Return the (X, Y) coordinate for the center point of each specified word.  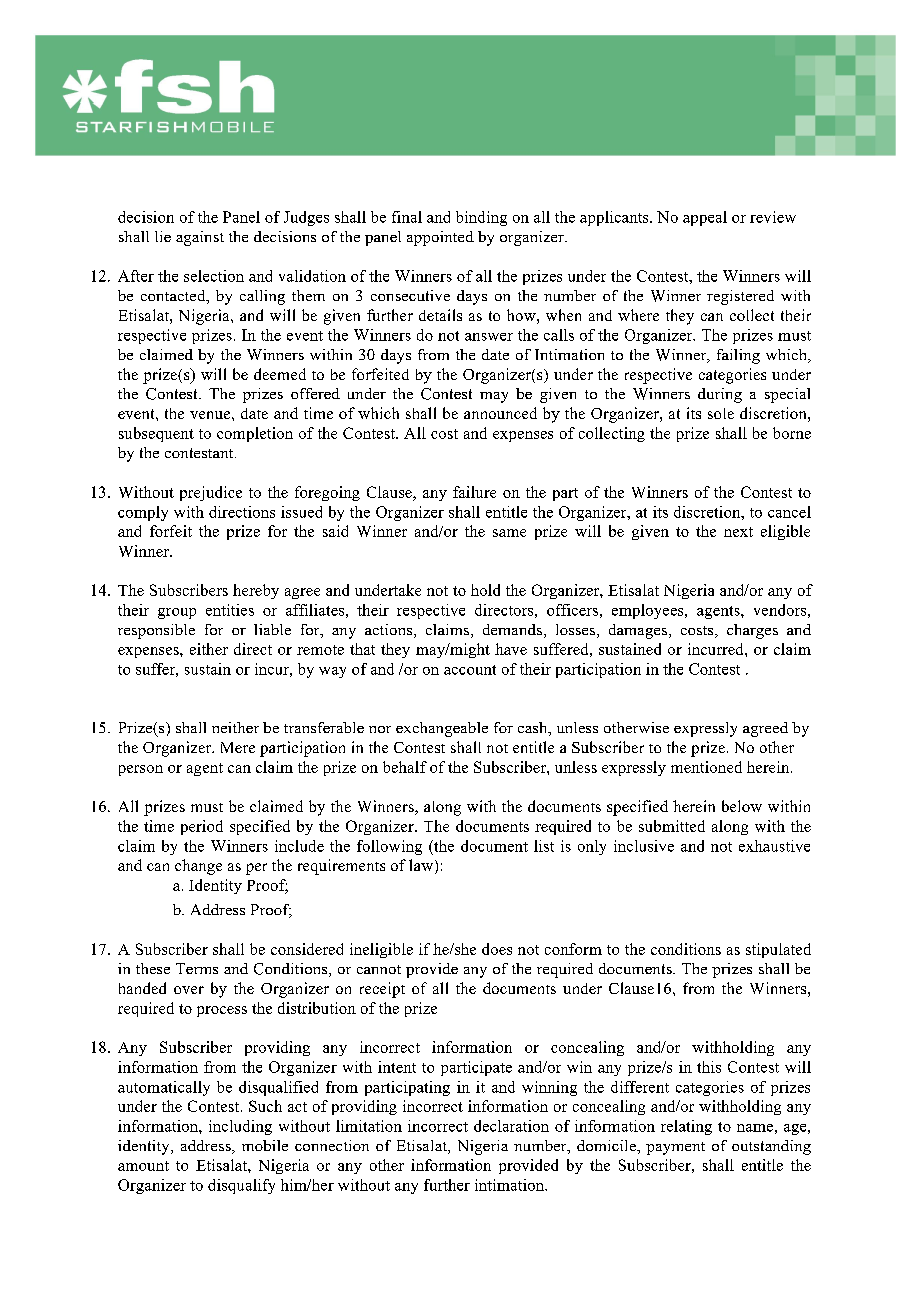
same (509, 533)
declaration (511, 1126)
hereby (256, 591)
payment (675, 1148)
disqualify (241, 1186)
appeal (705, 218)
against (200, 238)
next (738, 532)
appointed (440, 238)
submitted (672, 826)
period (202, 827)
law (422, 866)
